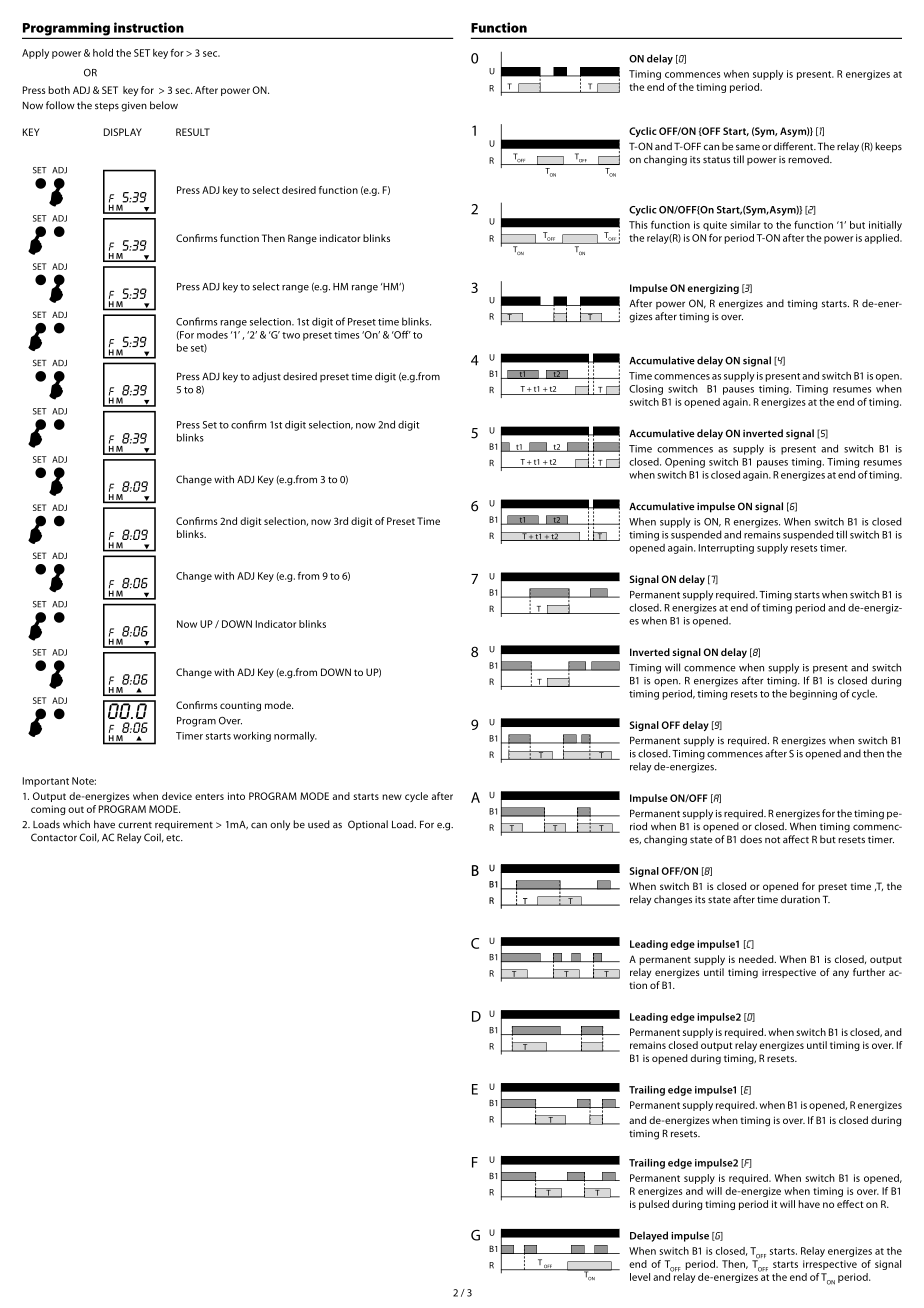 The height and width of the screenshot is (1308, 924). Describe the element at coordinates (640, 1277) in the screenshot. I see `level` at that location.
